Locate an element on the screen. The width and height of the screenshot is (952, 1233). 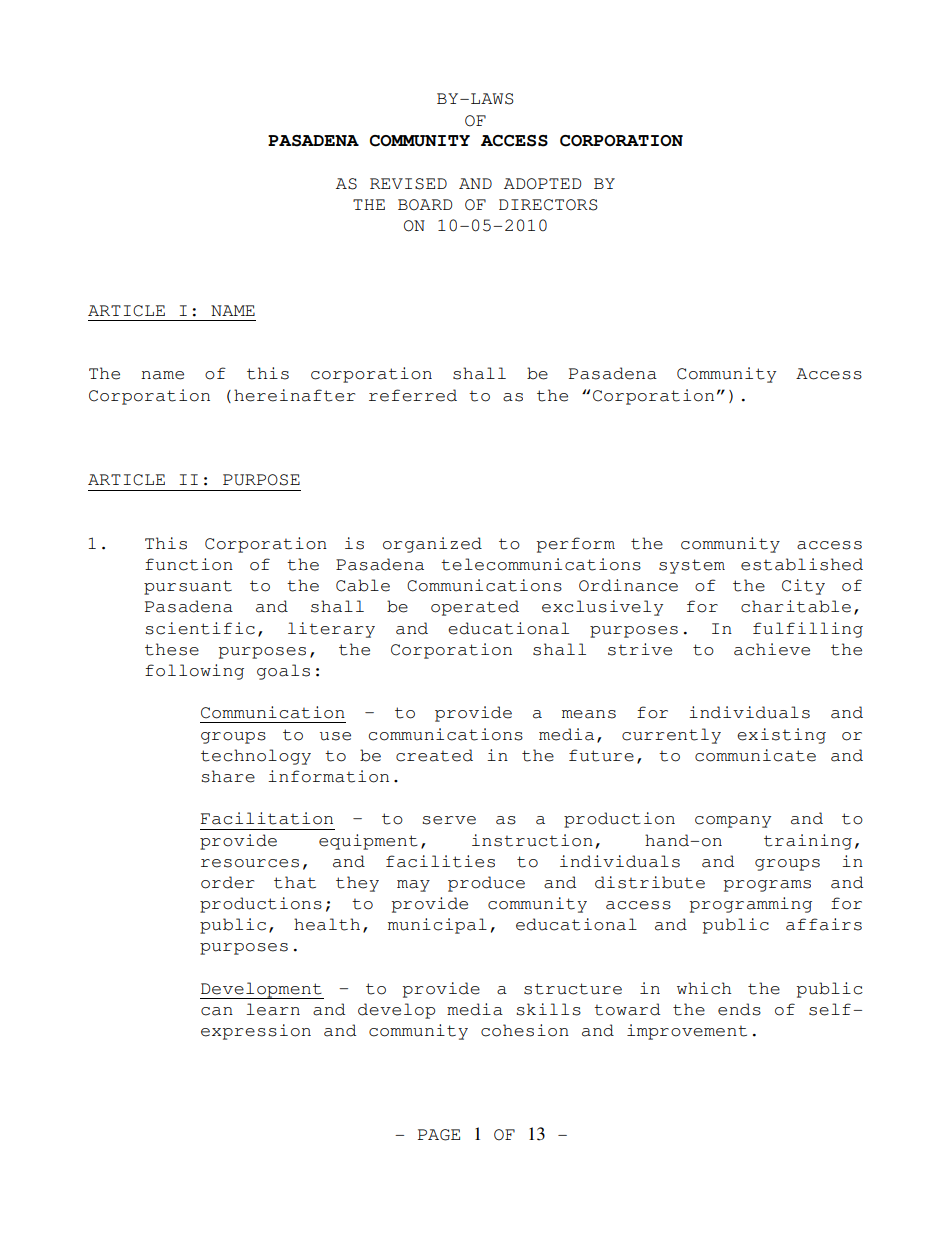
DIRECTORS is located at coordinates (548, 205).
